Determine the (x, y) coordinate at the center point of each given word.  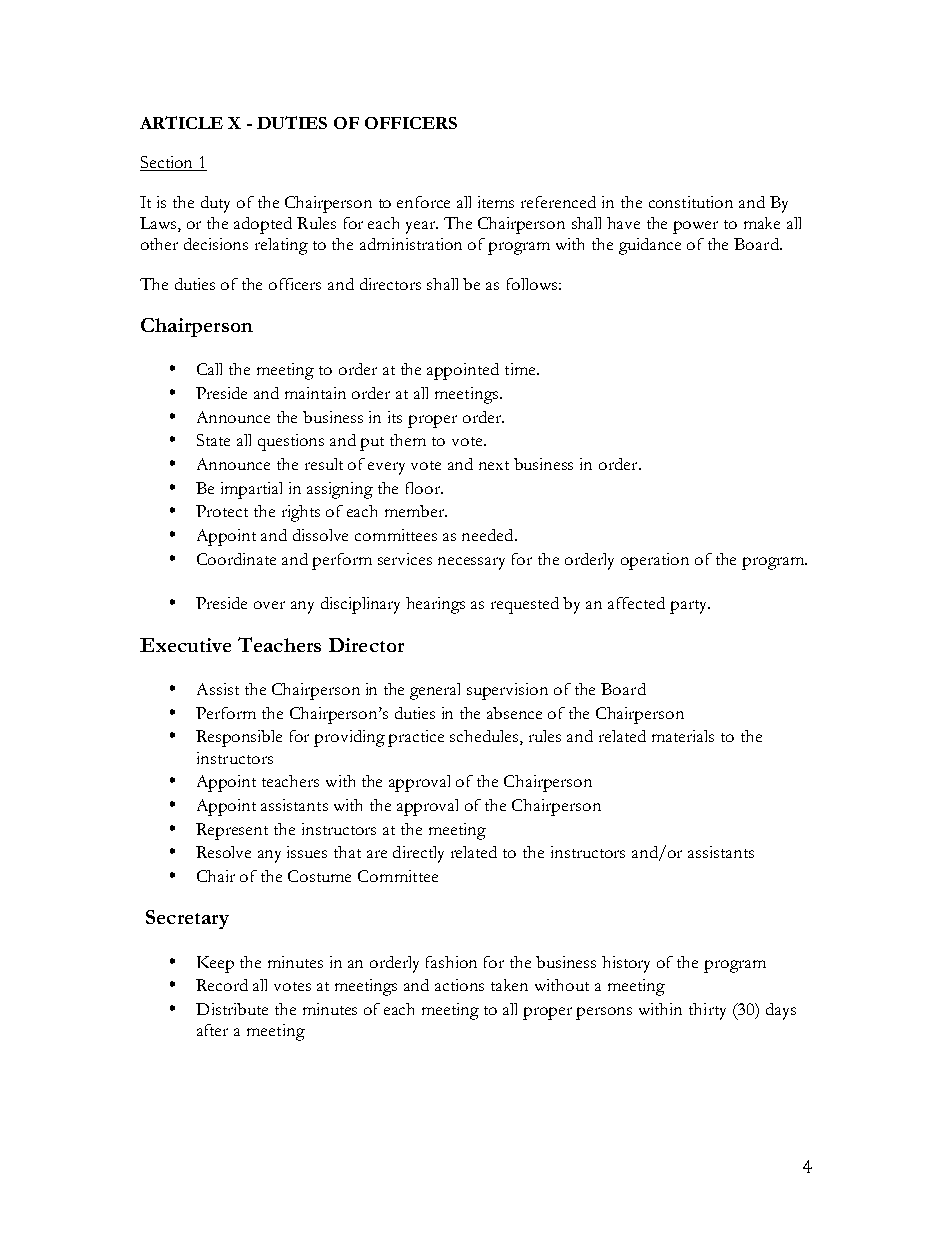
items (496, 202)
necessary (471, 563)
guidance (650, 246)
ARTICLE (181, 122)
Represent (232, 831)
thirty (707, 1011)
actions (459, 985)
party (690, 607)
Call (209, 369)
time (521, 369)
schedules (485, 737)
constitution (691, 202)
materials (683, 736)
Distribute (232, 1009)
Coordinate (236, 559)
